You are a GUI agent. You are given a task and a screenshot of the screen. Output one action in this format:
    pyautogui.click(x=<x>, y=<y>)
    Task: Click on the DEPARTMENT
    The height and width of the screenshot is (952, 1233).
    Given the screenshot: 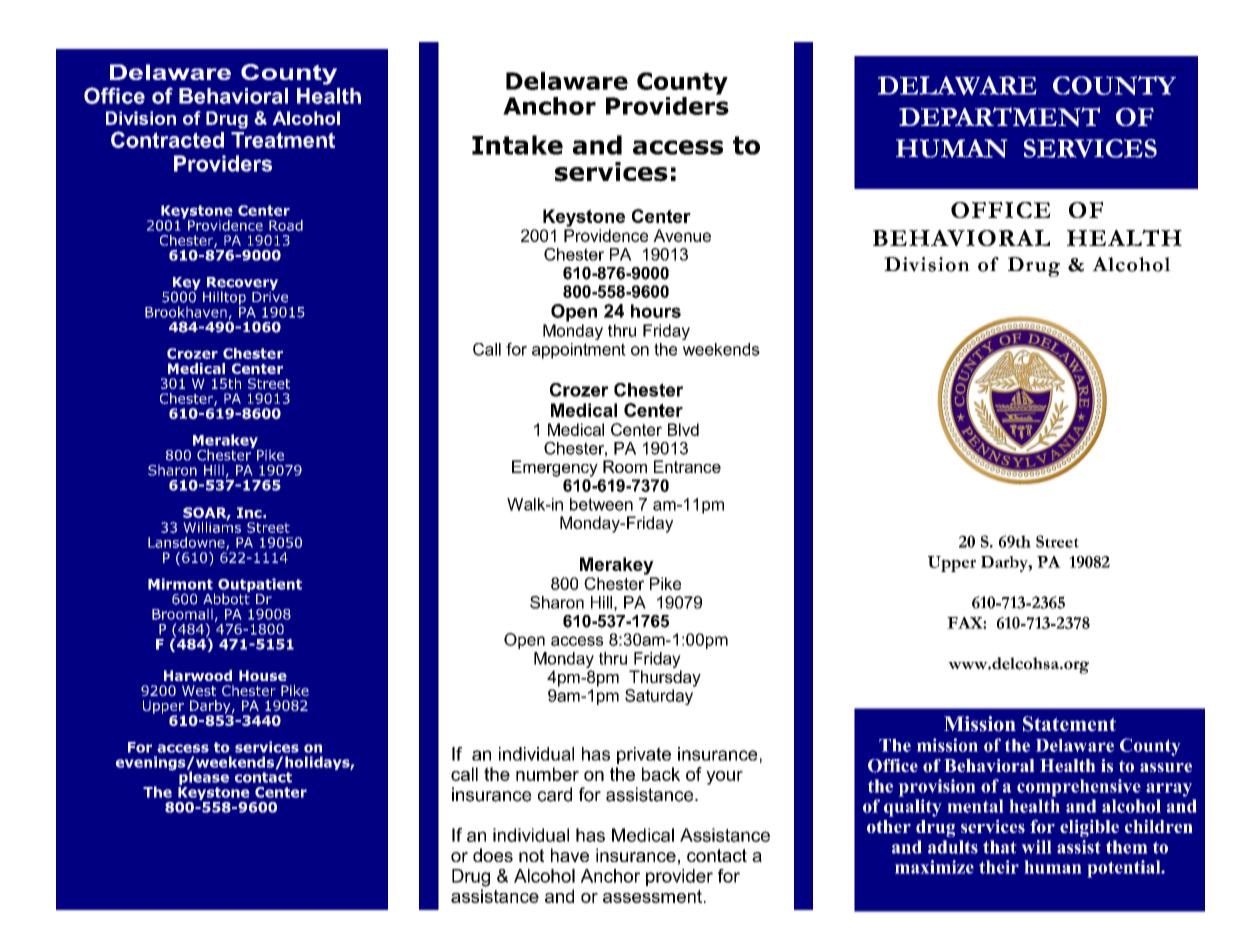 What is the action you would take?
    pyautogui.click(x=999, y=117)
